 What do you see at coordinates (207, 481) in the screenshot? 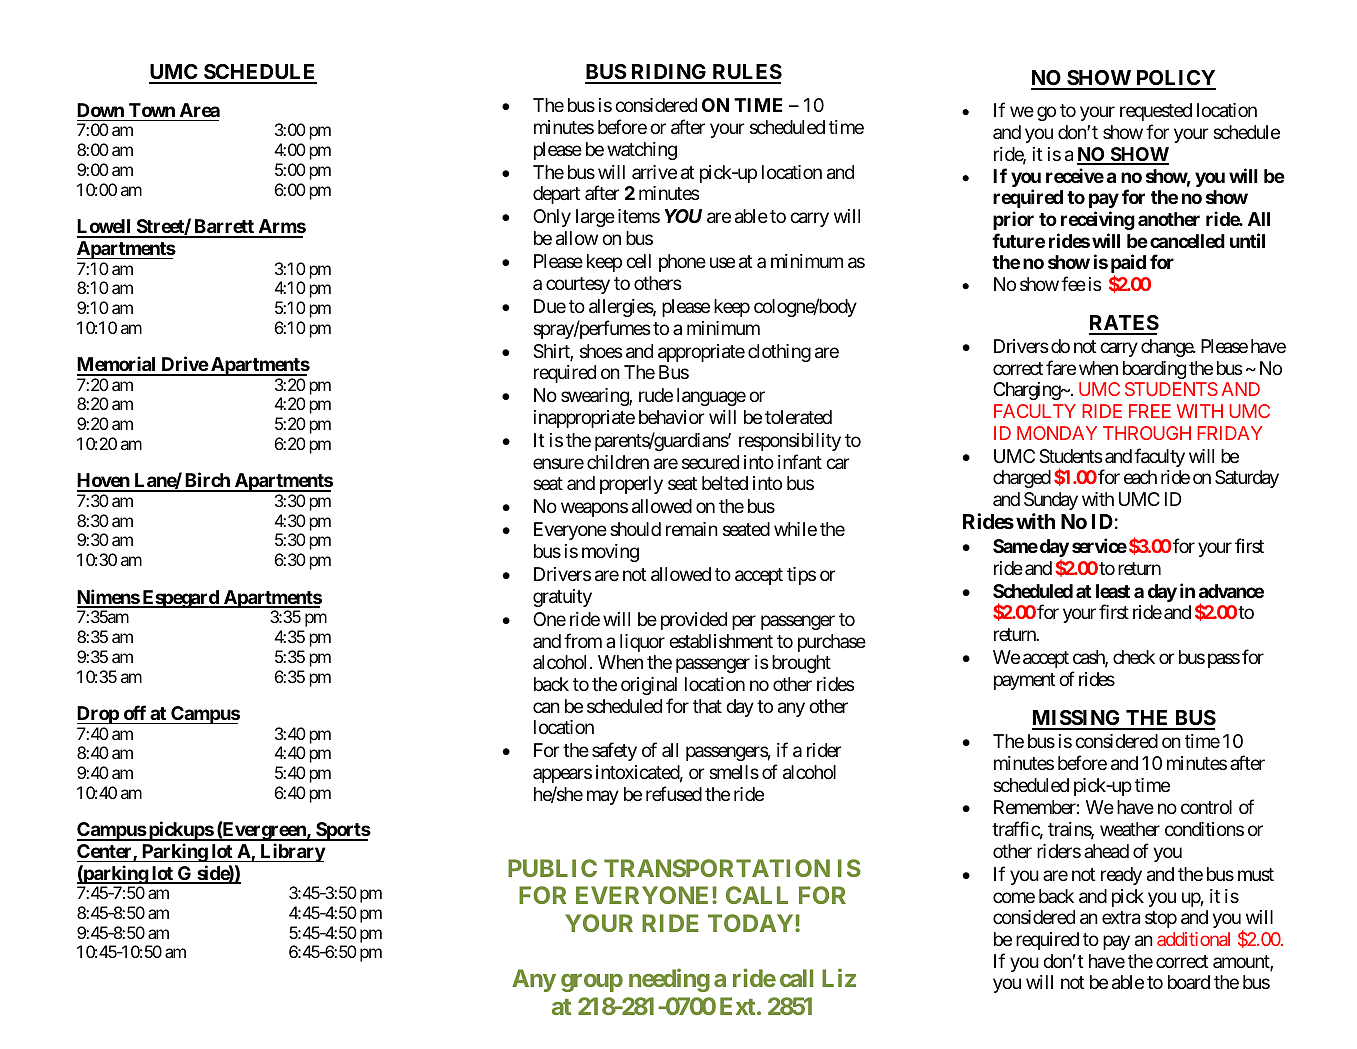
I see `Birch` at bounding box center [207, 481].
